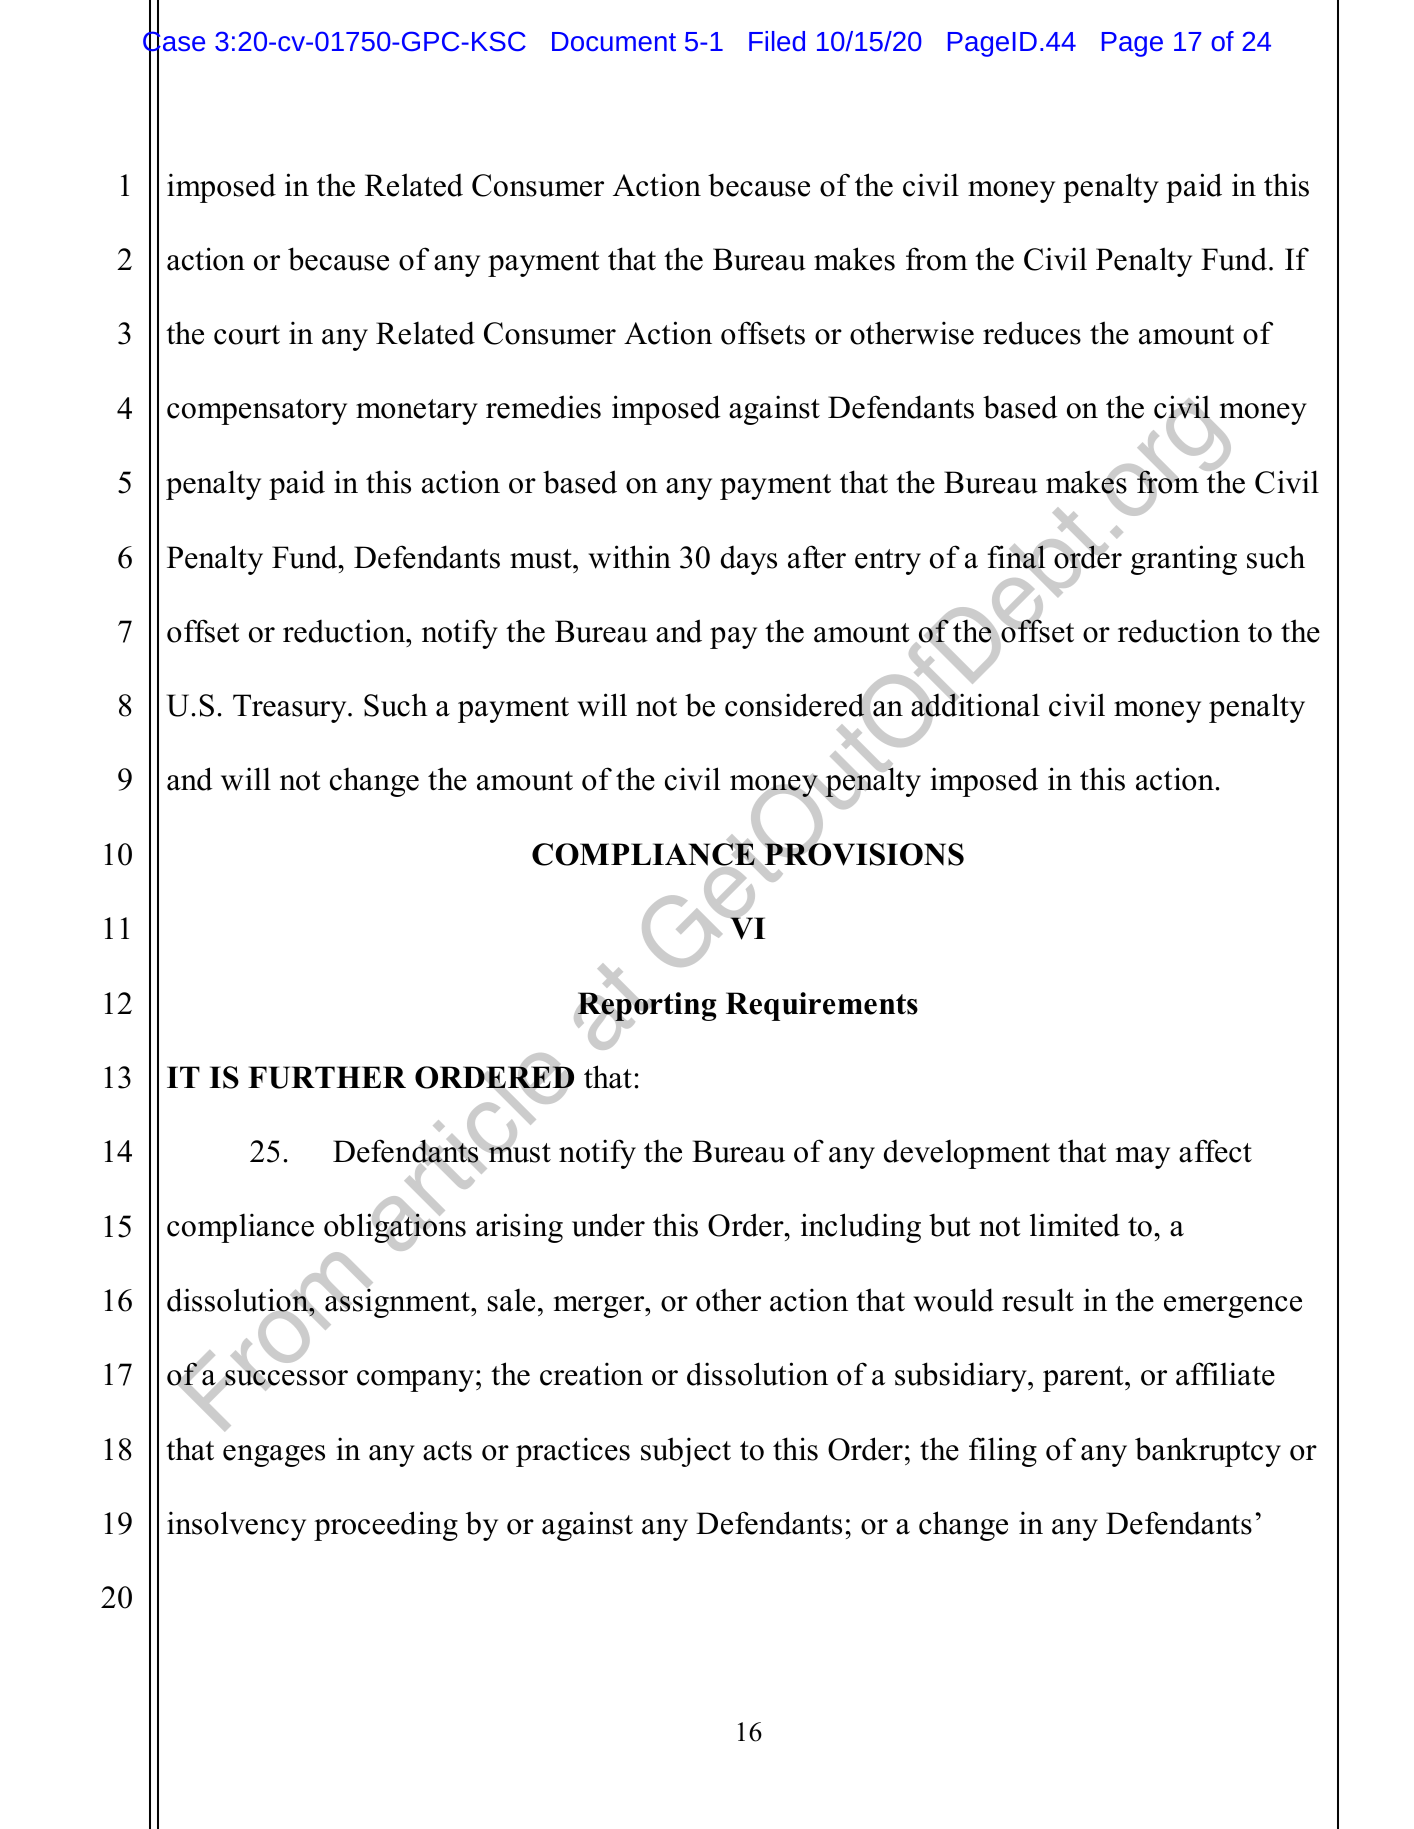  I want to click on Case, so click(174, 42).
